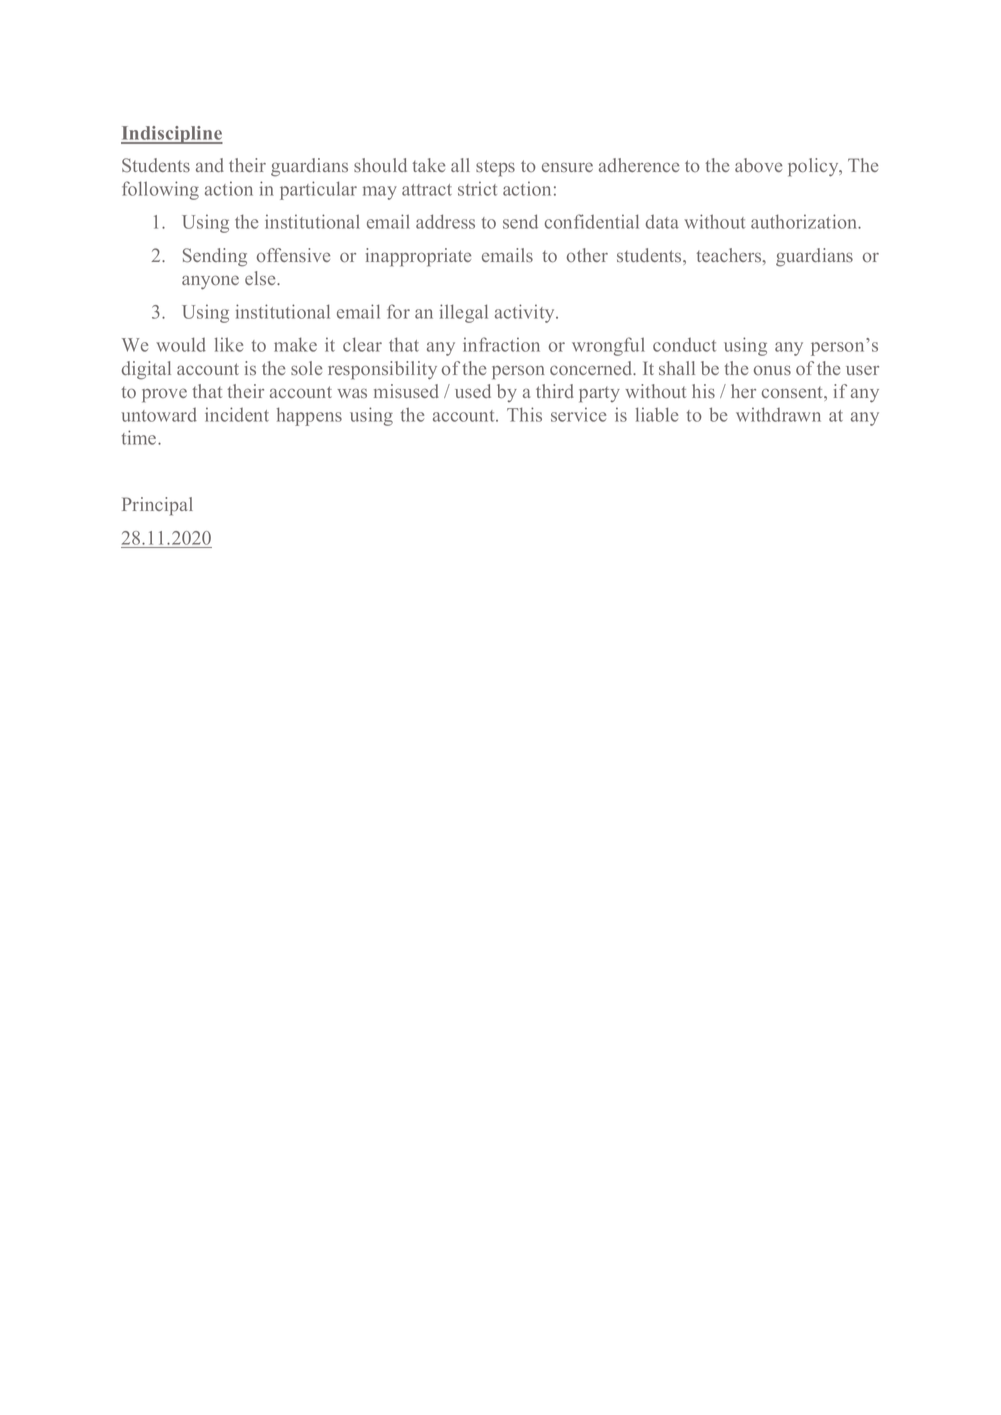 This screenshot has width=1001, height=1415. What do you see at coordinates (495, 168) in the screenshot?
I see `steps` at bounding box center [495, 168].
